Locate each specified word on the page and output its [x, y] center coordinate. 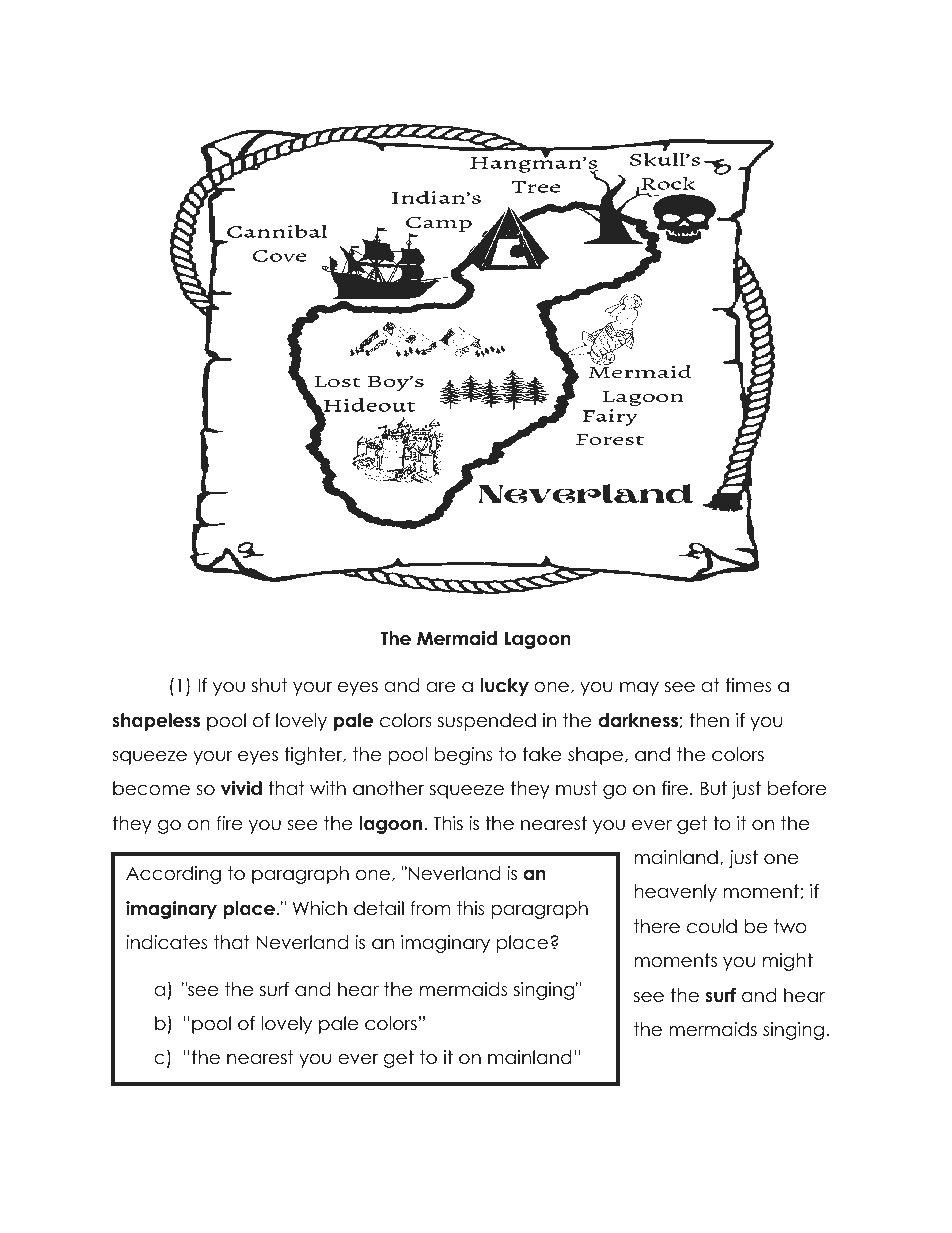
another [388, 788]
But [713, 788]
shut [269, 685]
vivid [241, 788]
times [748, 685]
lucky [504, 687]
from [430, 908]
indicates [166, 942]
